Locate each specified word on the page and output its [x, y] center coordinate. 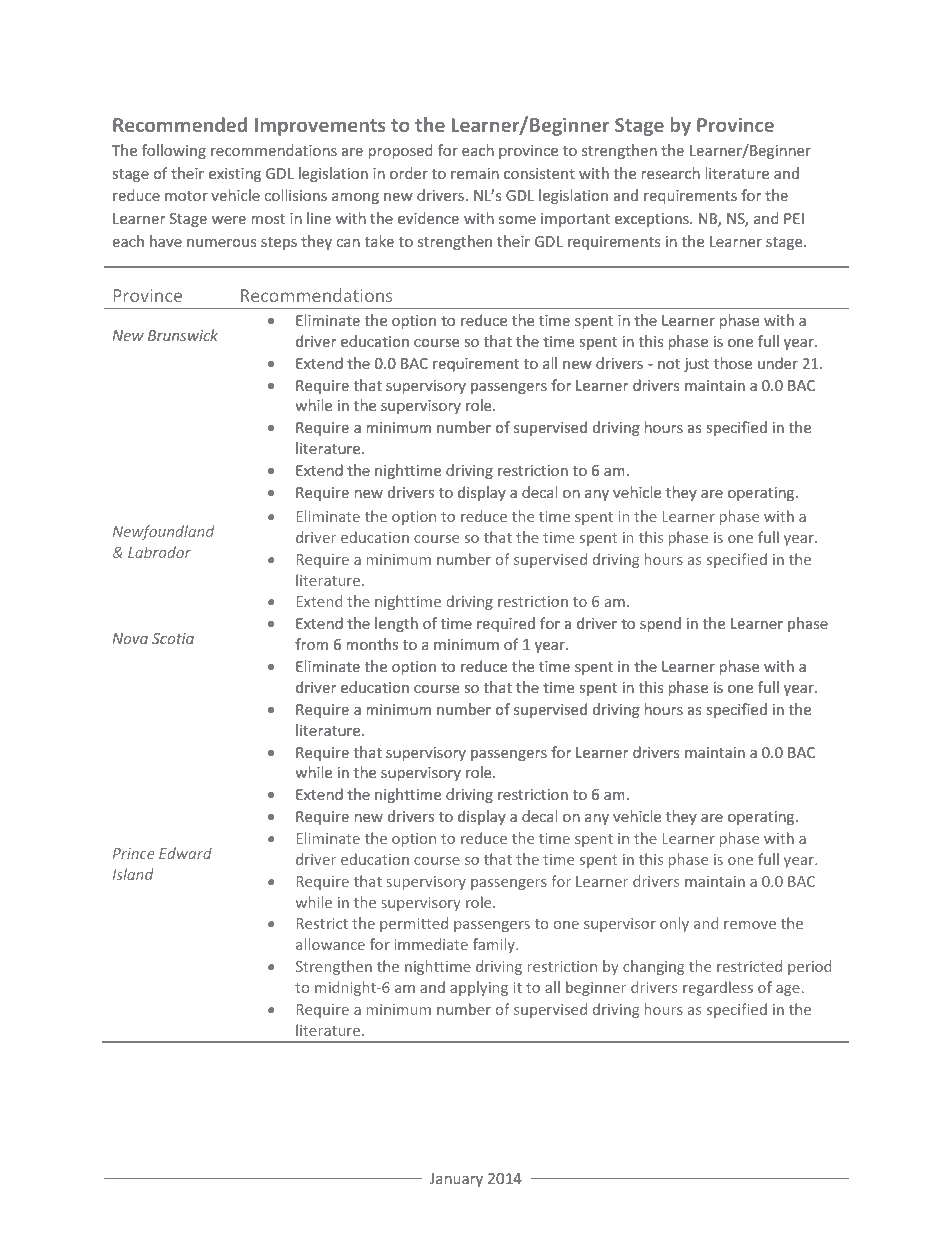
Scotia [173, 638]
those [733, 363]
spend [661, 624]
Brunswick [183, 335]
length [396, 624]
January [456, 1180]
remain [475, 173]
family [495, 945]
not [669, 364]
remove [750, 925]
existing [235, 175]
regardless [718, 988]
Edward [185, 853]
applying [479, 988]
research [670, 173]
